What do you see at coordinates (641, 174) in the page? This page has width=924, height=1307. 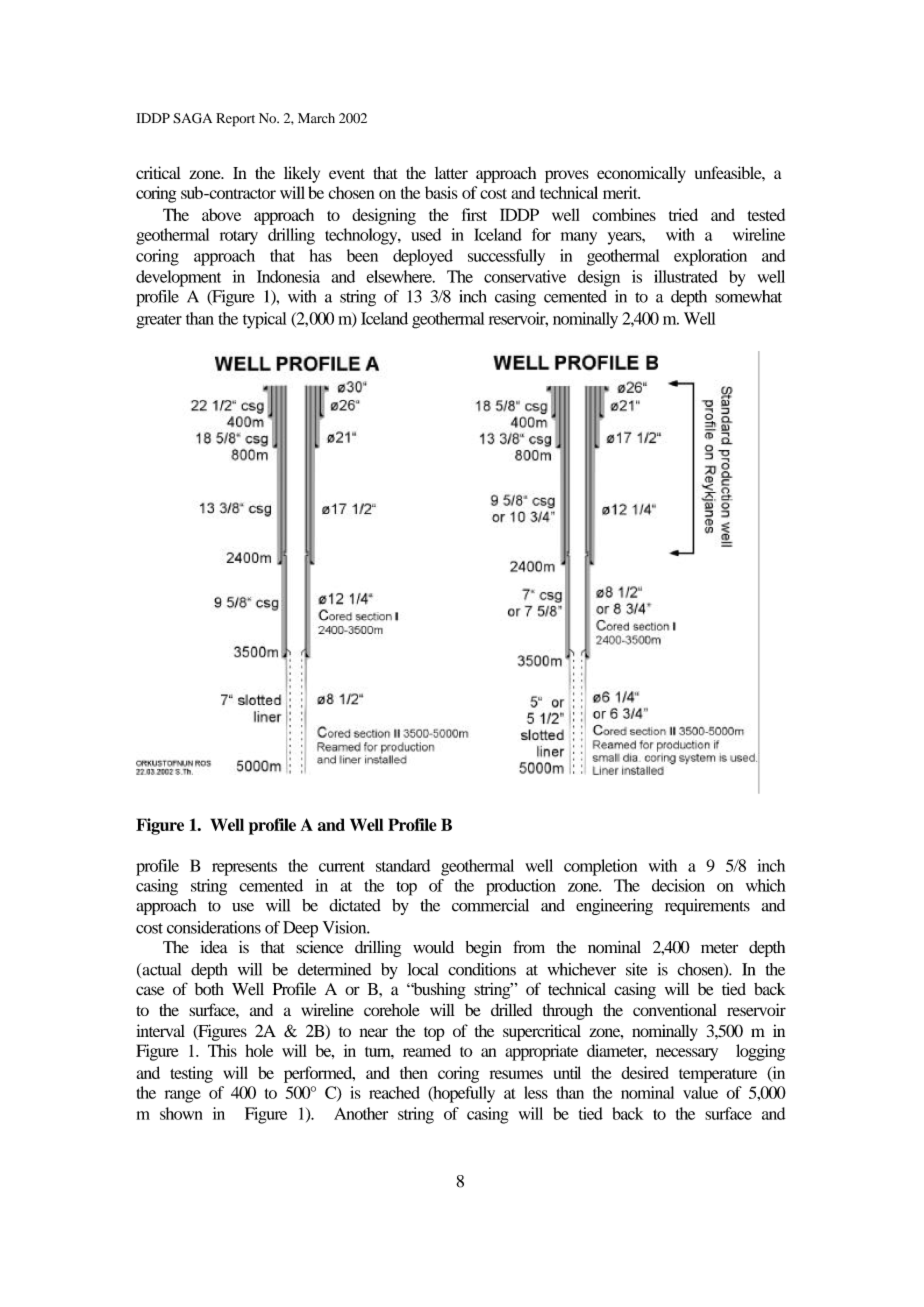 I see `economically` at bounding box center [641, 174].
